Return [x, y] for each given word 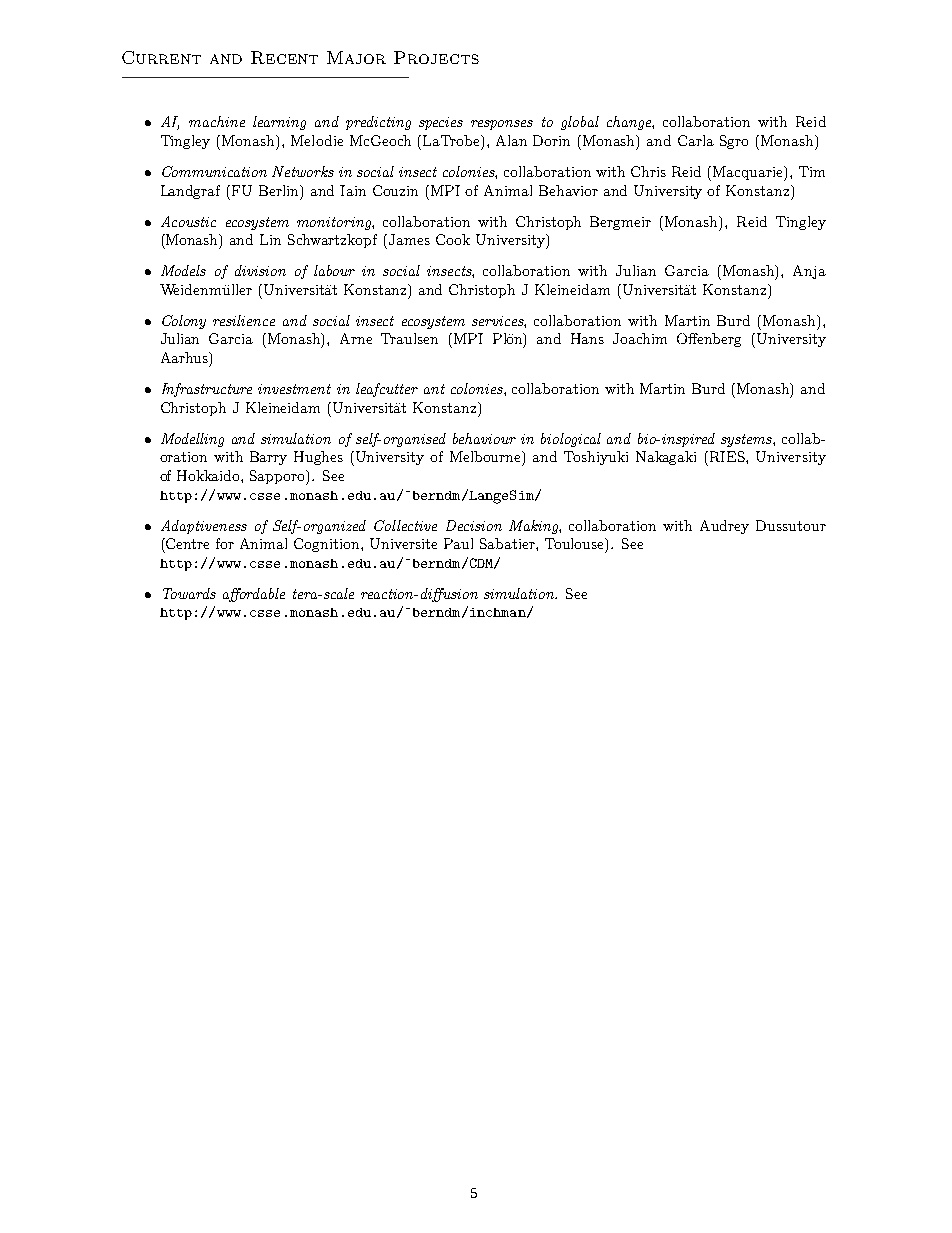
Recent [284, 57]
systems [747, 440]
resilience [244, 320]
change [630, 123]
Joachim [640, 338]
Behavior [568, 190]
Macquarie [747, 173]
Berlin [280, 191]
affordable [254, 595]
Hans [587, 338]
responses [502, 125]
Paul [458, 543]
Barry [268, 458]
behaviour [484, 438]
